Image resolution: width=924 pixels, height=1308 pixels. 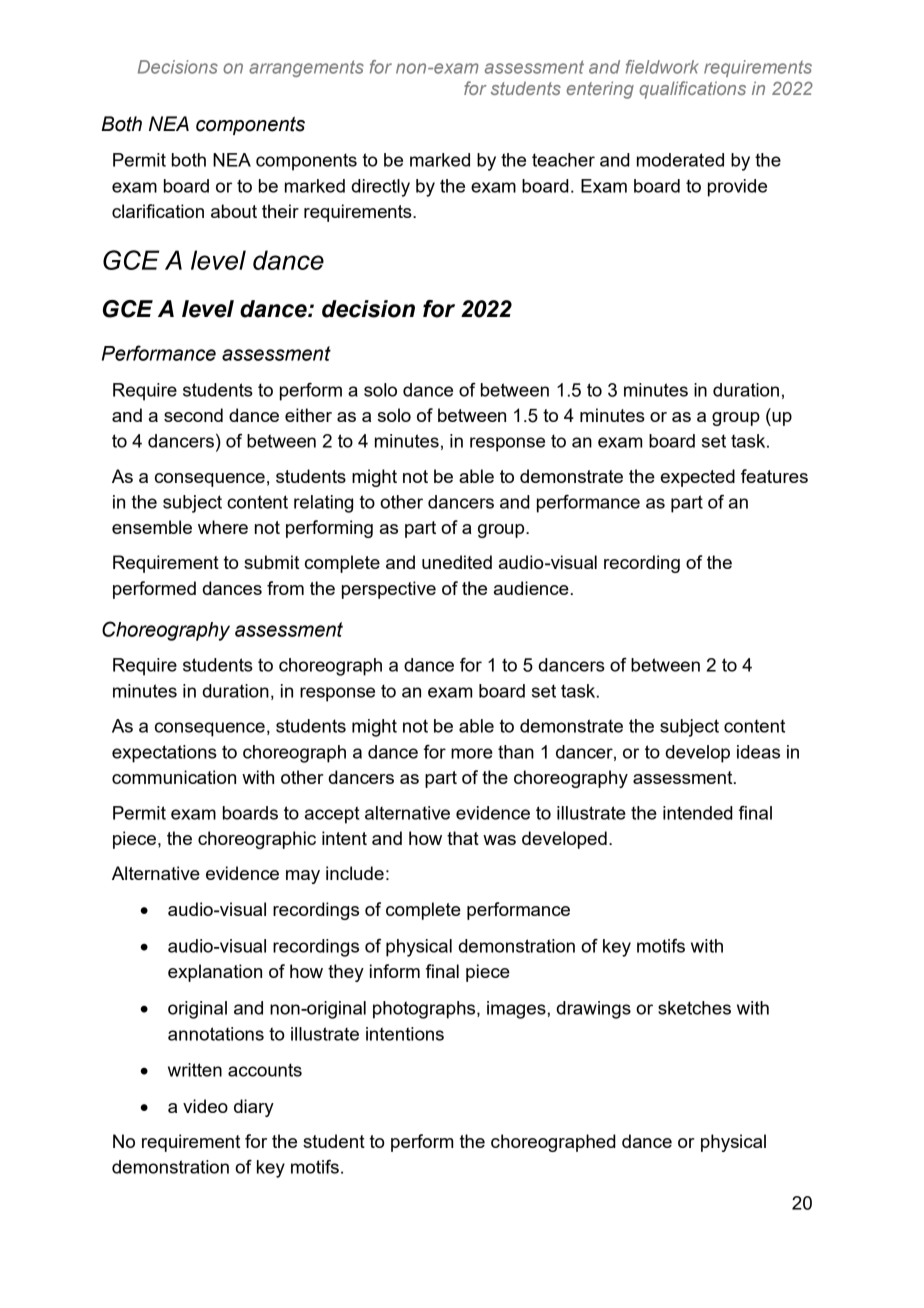 I want to click on communication, so click(x=174, y=777).
